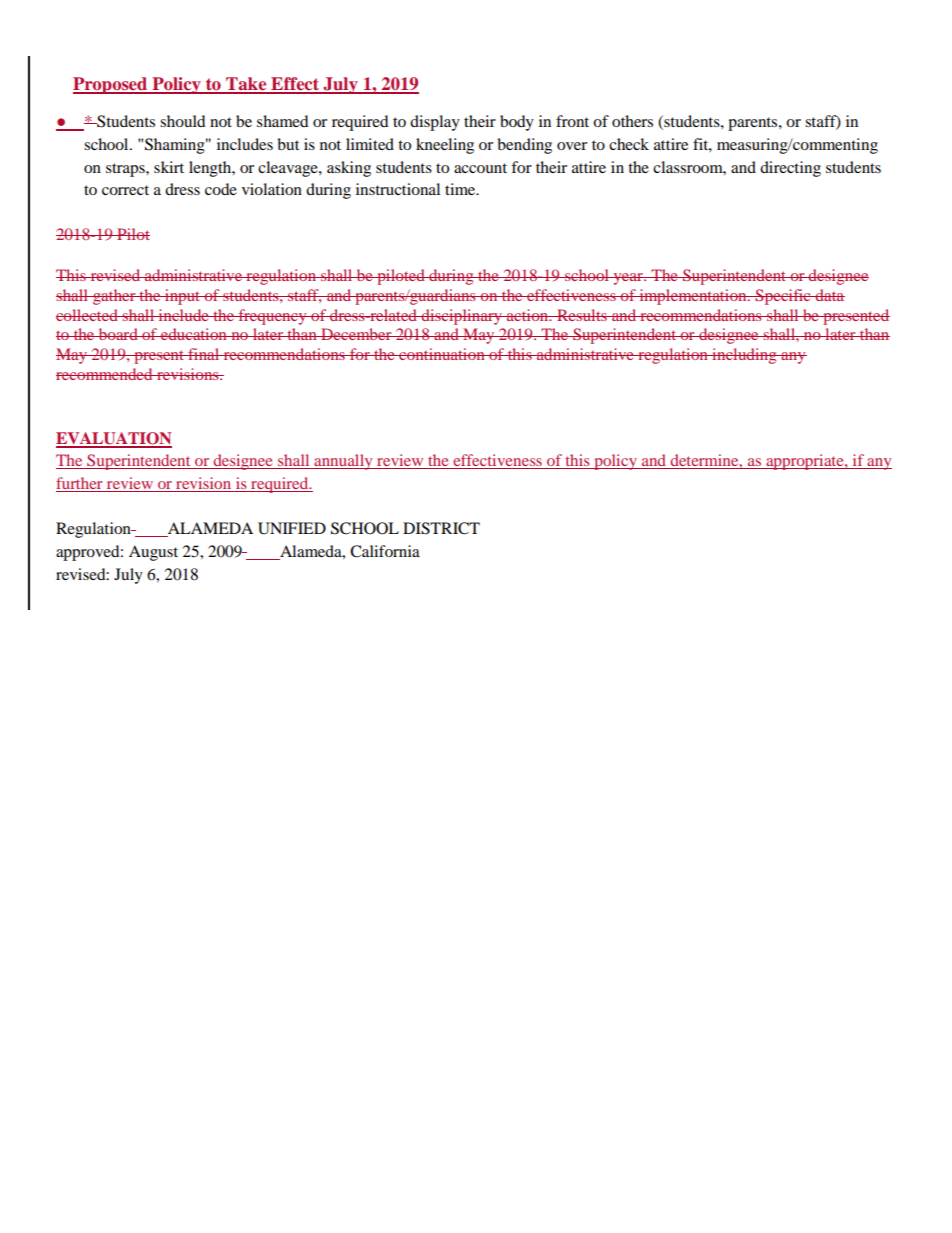 Image resolution: width=952 pixels, height=1233 pixels. What do you see at coordinates (441, 528) in the image?
I see `DISTRICT` at bounding box center [441, 528].
